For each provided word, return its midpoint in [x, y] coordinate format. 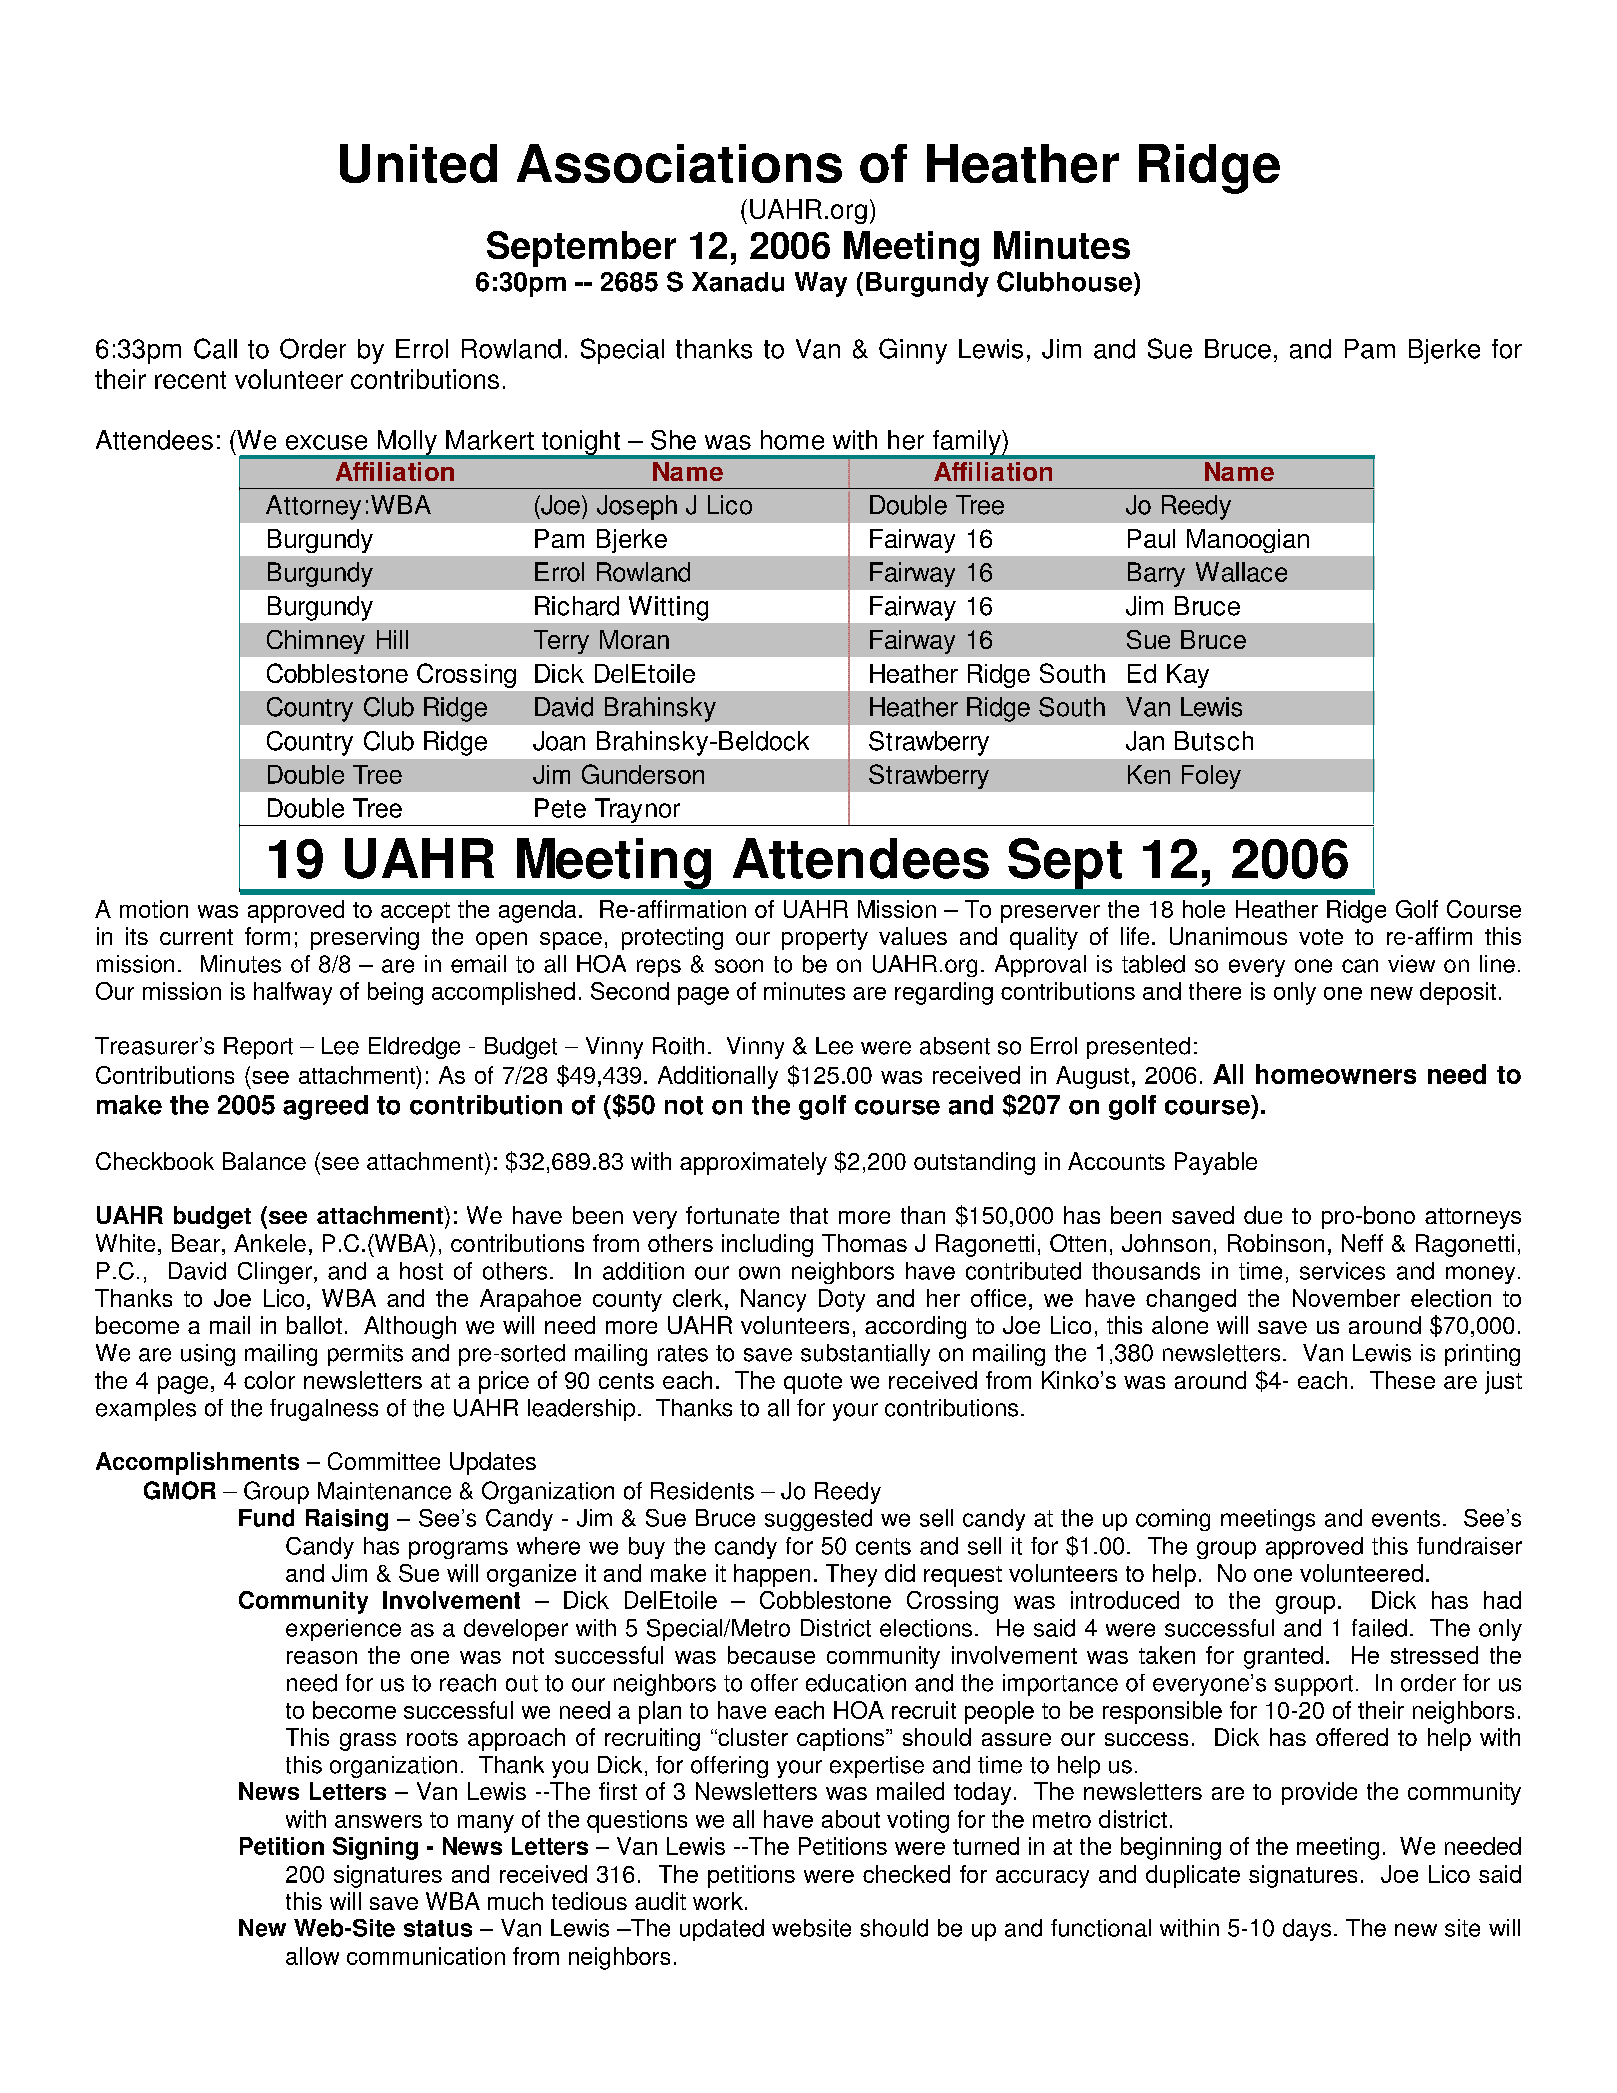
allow [312, 1956]
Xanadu [738, 282]
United [418, 163]
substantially [865, 1355]
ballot [314, 1325]
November [1346, 1298]
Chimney [316, 642]
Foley [1211, 777]
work [718, 1901]
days [1307, 1930]
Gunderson [643, 774]
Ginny [913, 351]
